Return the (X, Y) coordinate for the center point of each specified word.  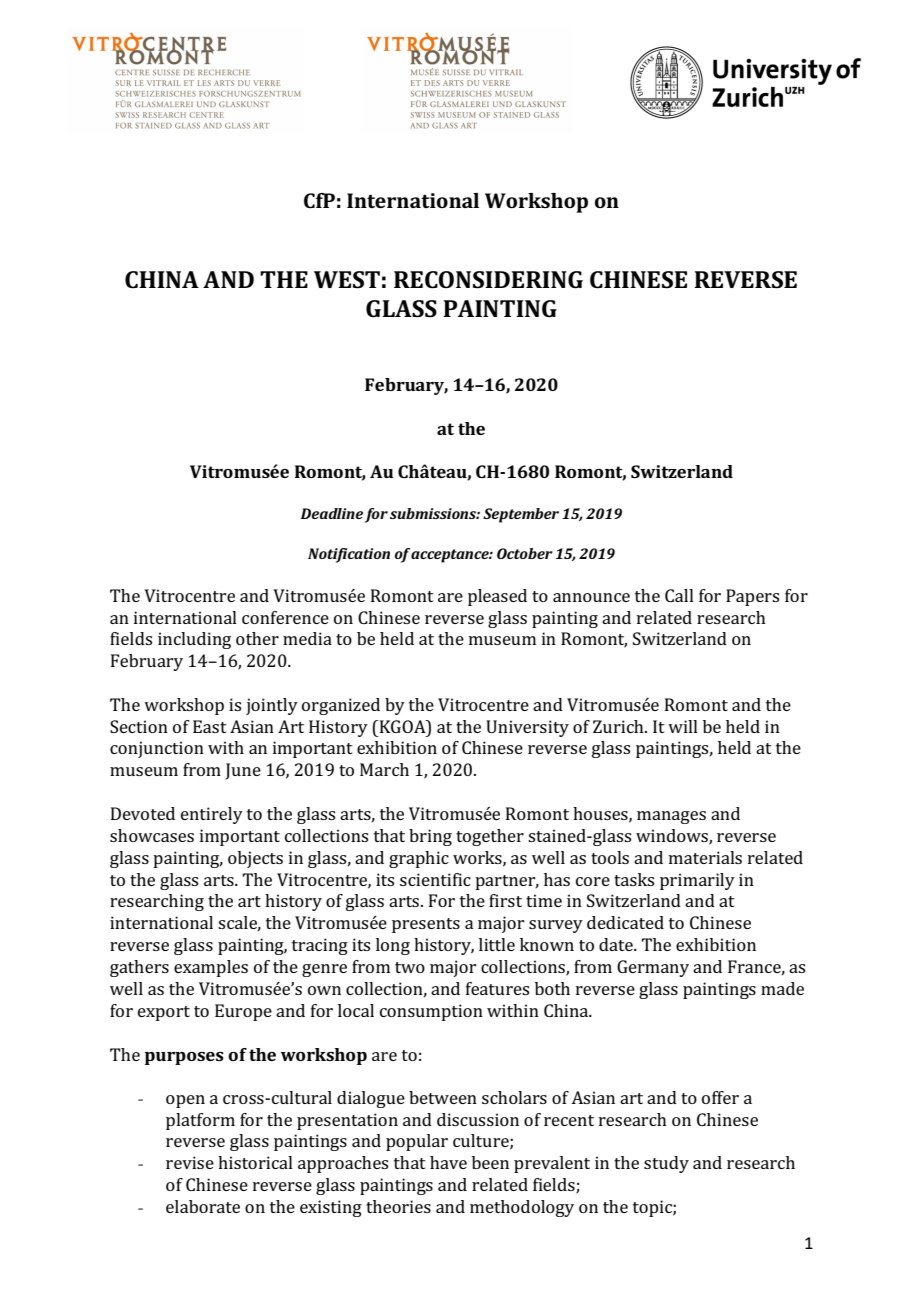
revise (190, 1162)
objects (255, 859)
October (525, 553)
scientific (435, 879)
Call (679, 595)
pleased (497, 597)
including (194, 640)
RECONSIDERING (488, 280)
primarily (697, 881)
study (666, 1164)
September (521, 515)
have (448, 1162)
